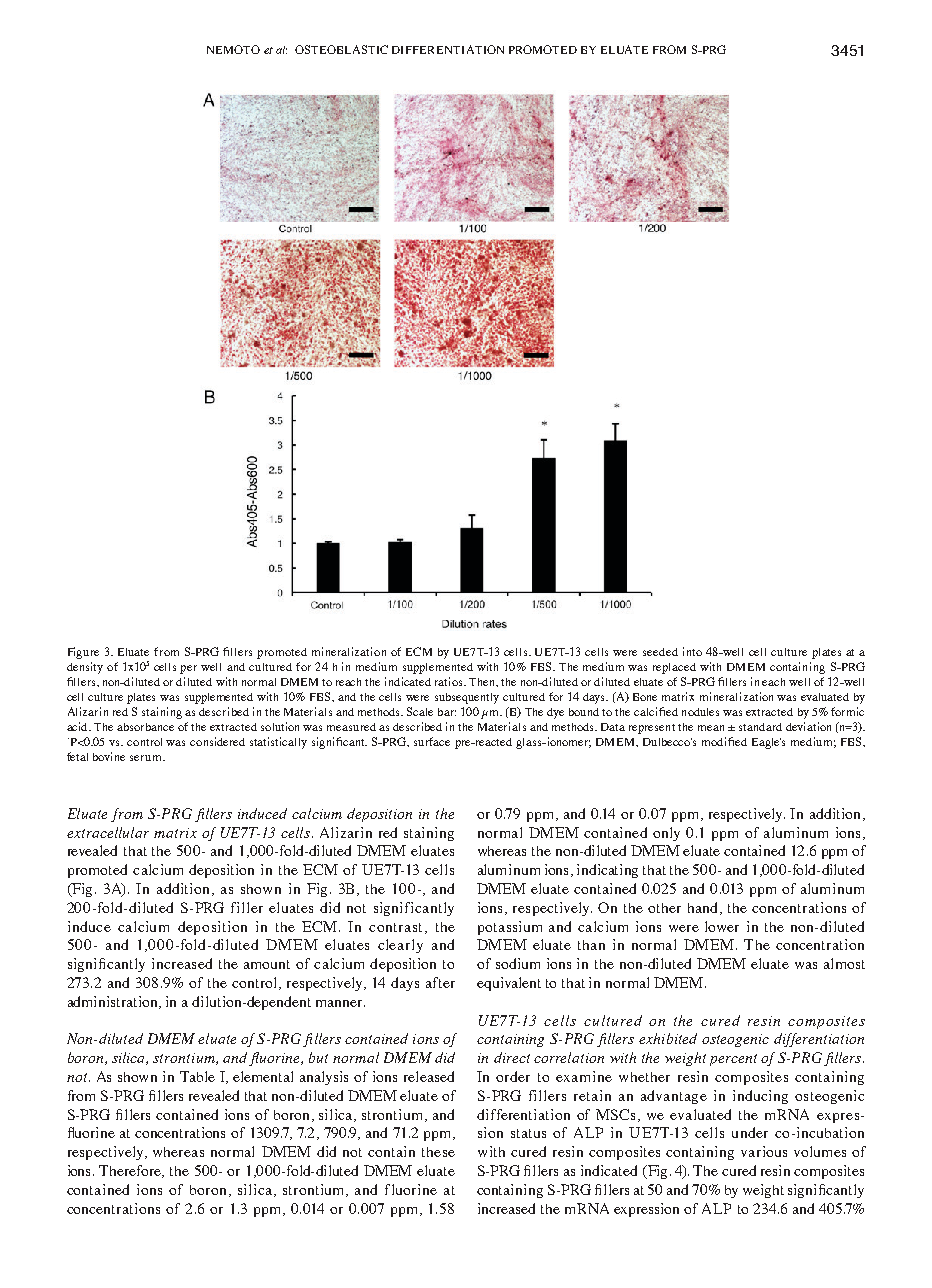 The width and height of the image is (932, 1288). Describe the element at coordinates (267, 964) in the image. I see `amount` at that location.
